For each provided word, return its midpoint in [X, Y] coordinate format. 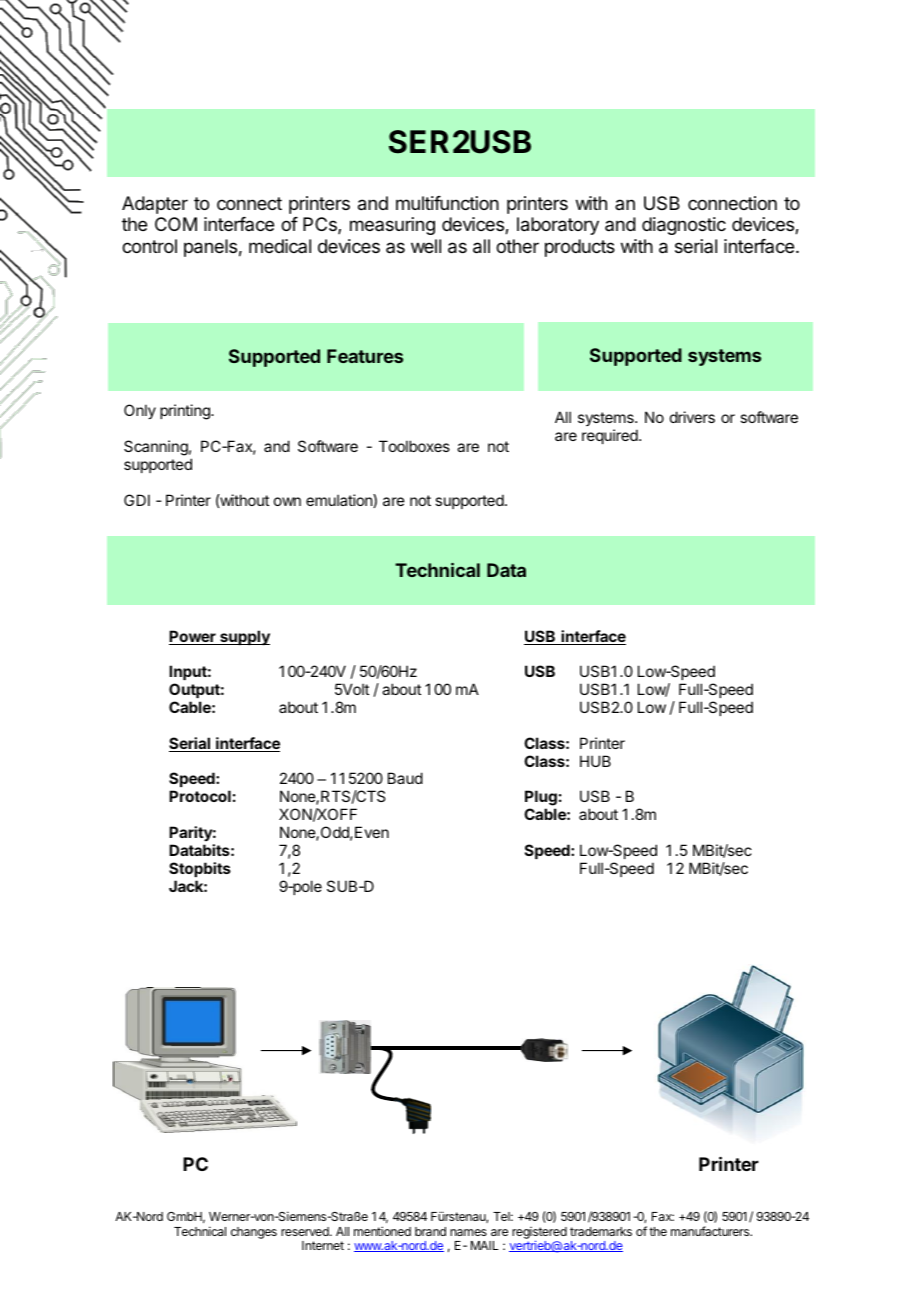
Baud [405, 778]
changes [254, 1233]
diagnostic [684, 226]
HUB [595, 761]
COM [176, 224]
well [426, 246]
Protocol [200, 796]
